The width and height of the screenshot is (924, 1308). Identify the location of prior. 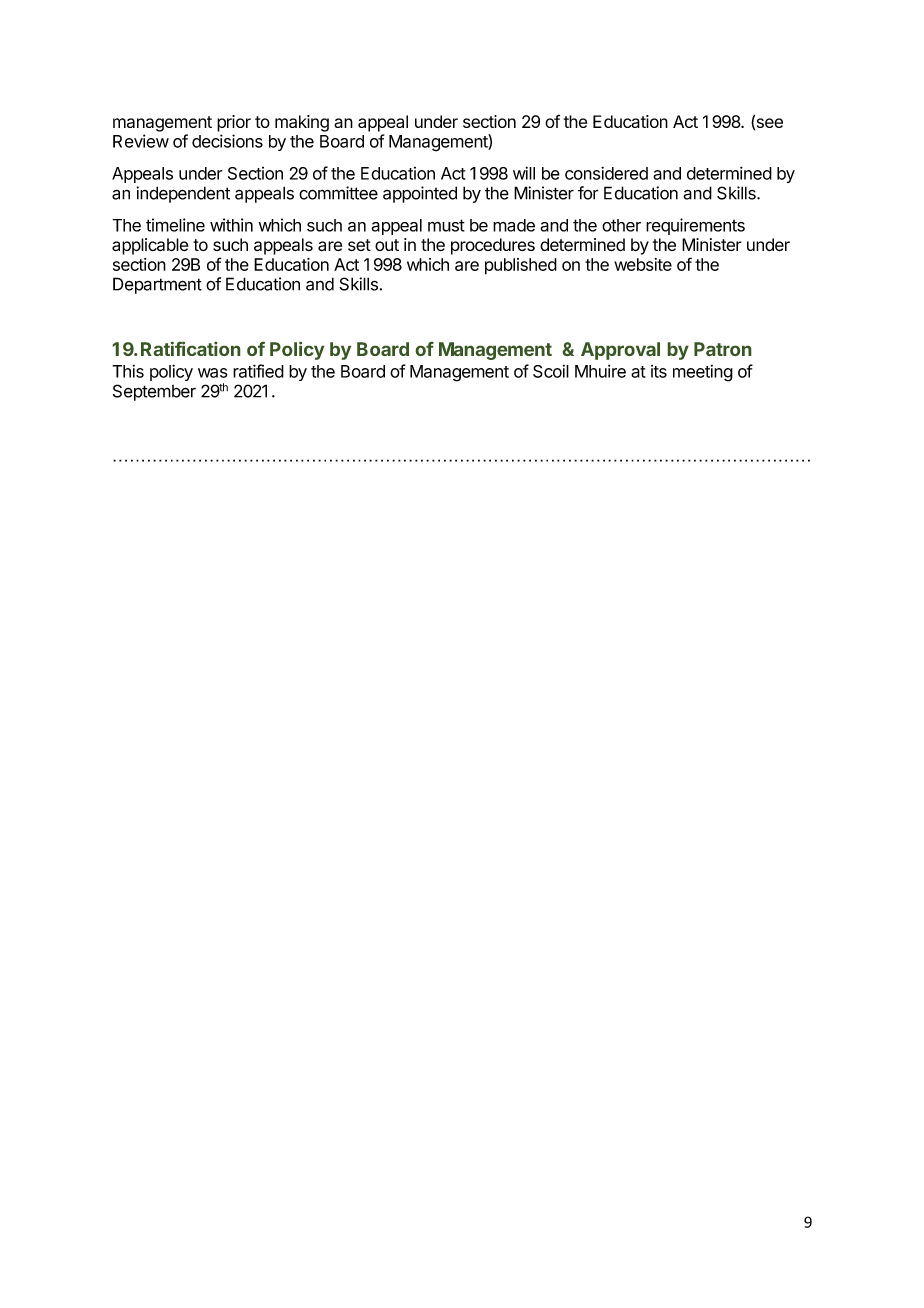
(234, 123).
